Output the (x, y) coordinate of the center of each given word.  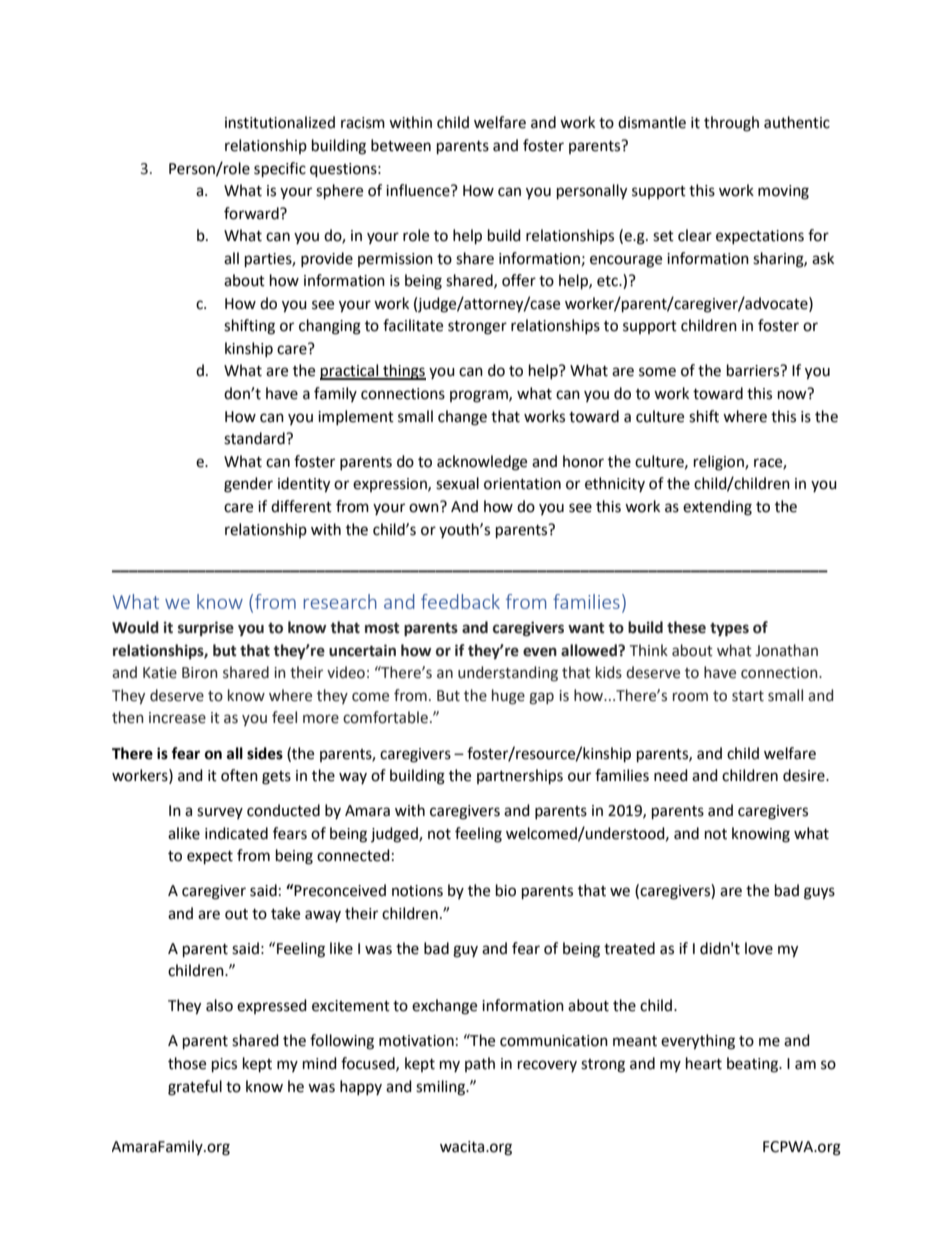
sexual (457, 483)
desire (805, 775)
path (480, 1064)
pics (224, 1065)
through (731, 124)
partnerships (520, 777)
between (401, 145)
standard (255, 438)
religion (720, 463)
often (239, 775)
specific (280, 170)
